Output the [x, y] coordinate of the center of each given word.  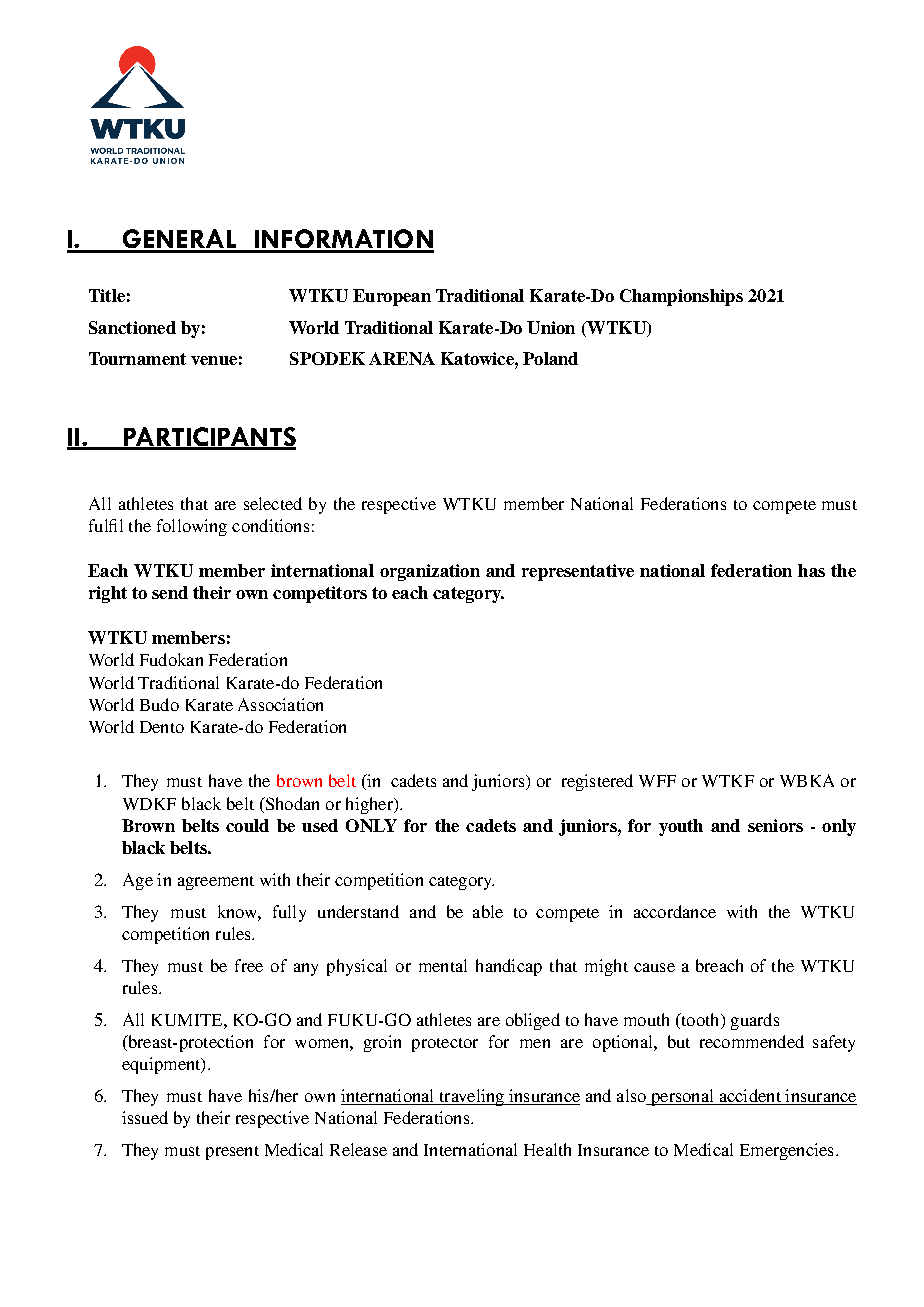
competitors [320, 594]
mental [443, 965]
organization [430, 572]
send [170, 592]
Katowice [478, 358]
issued [145, 1117]
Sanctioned [132, 327]
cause [654, 967]
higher [370, 805]
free [249, 965]
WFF [657, 781]
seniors [775, 825]
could [247, 825]
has [811, 570]
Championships [681, 297]
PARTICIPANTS [208, 438]
